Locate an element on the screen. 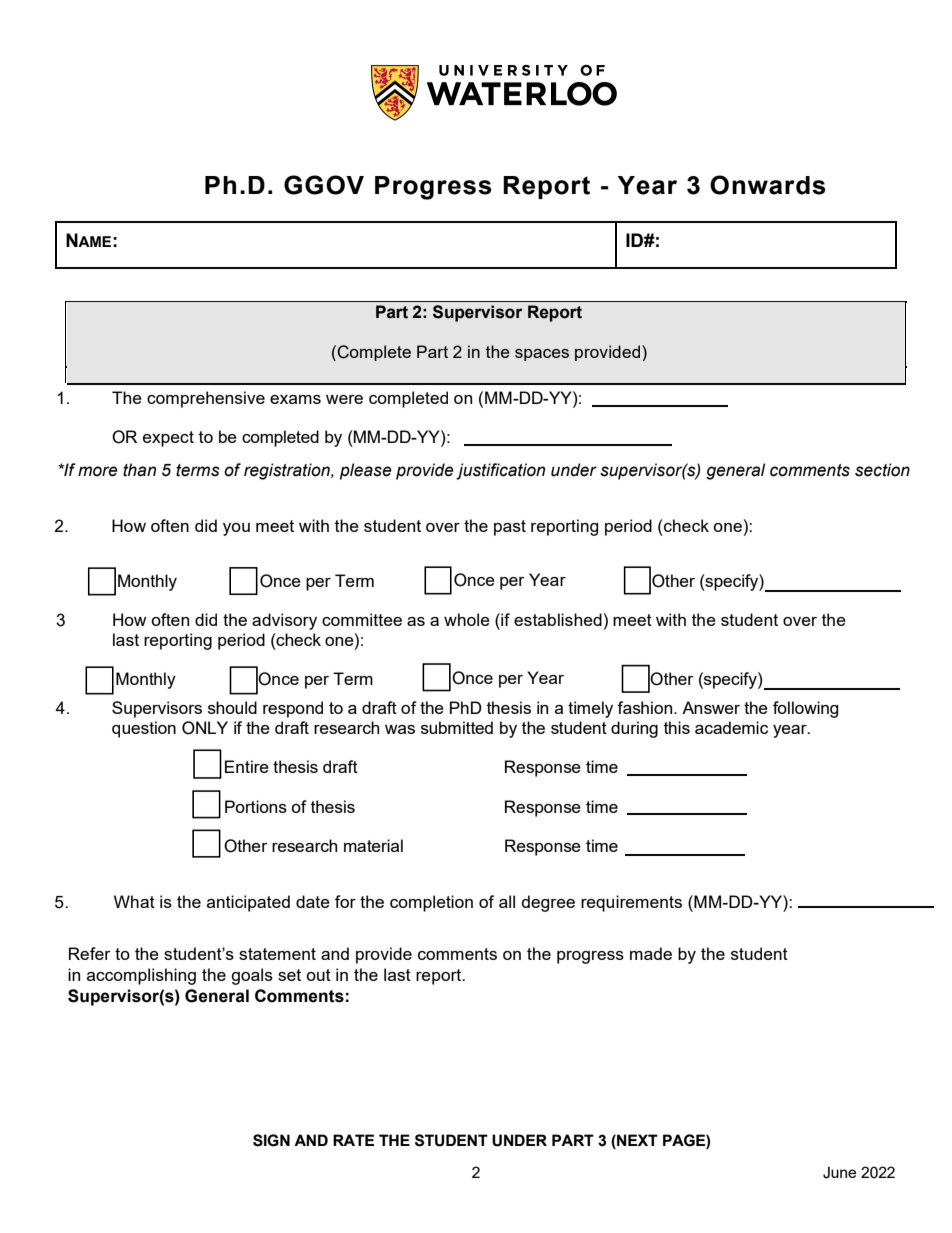  comprehensive is located at coordinates (206, 399).
